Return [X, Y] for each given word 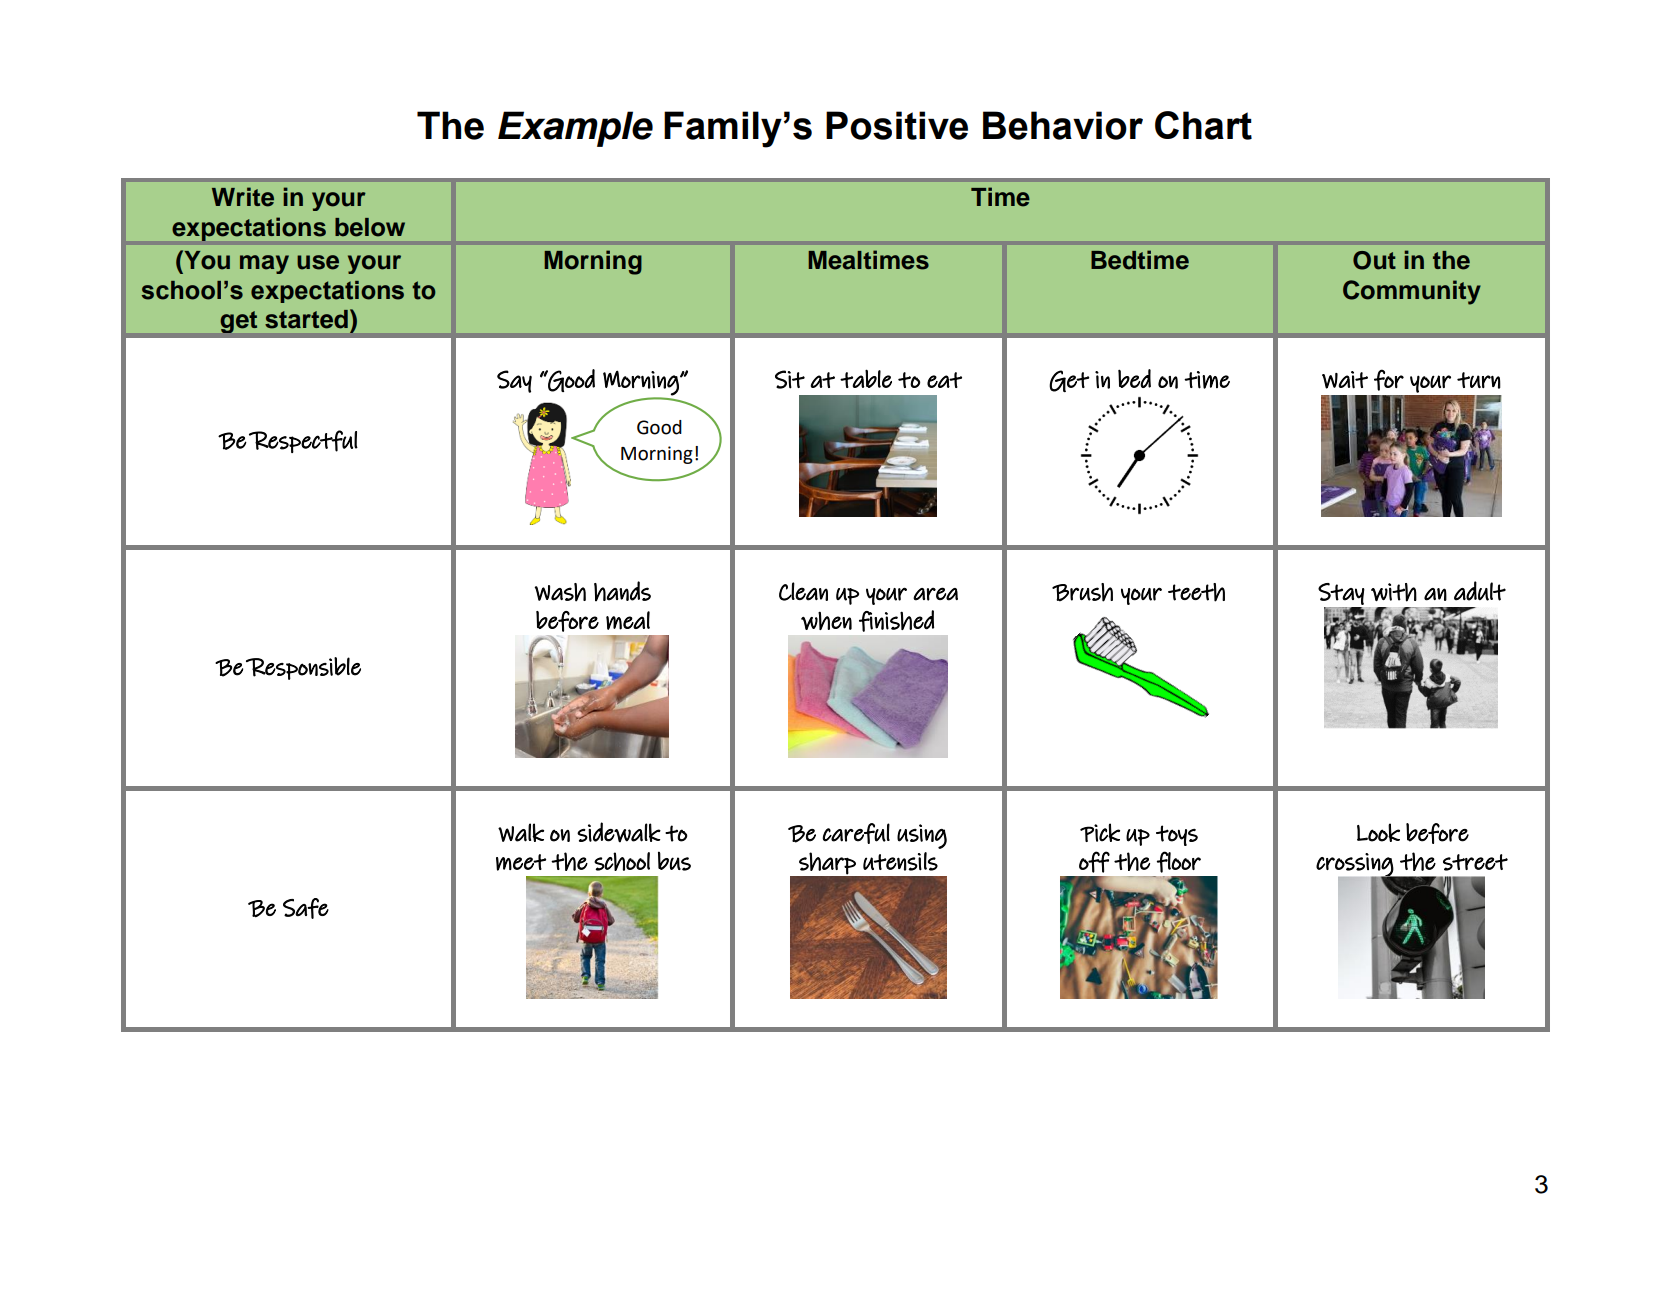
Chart [1203, 125]
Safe [306, 908]
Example [575, 129]
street [1475, 862]
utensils [900, 861]
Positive [897, 125]
